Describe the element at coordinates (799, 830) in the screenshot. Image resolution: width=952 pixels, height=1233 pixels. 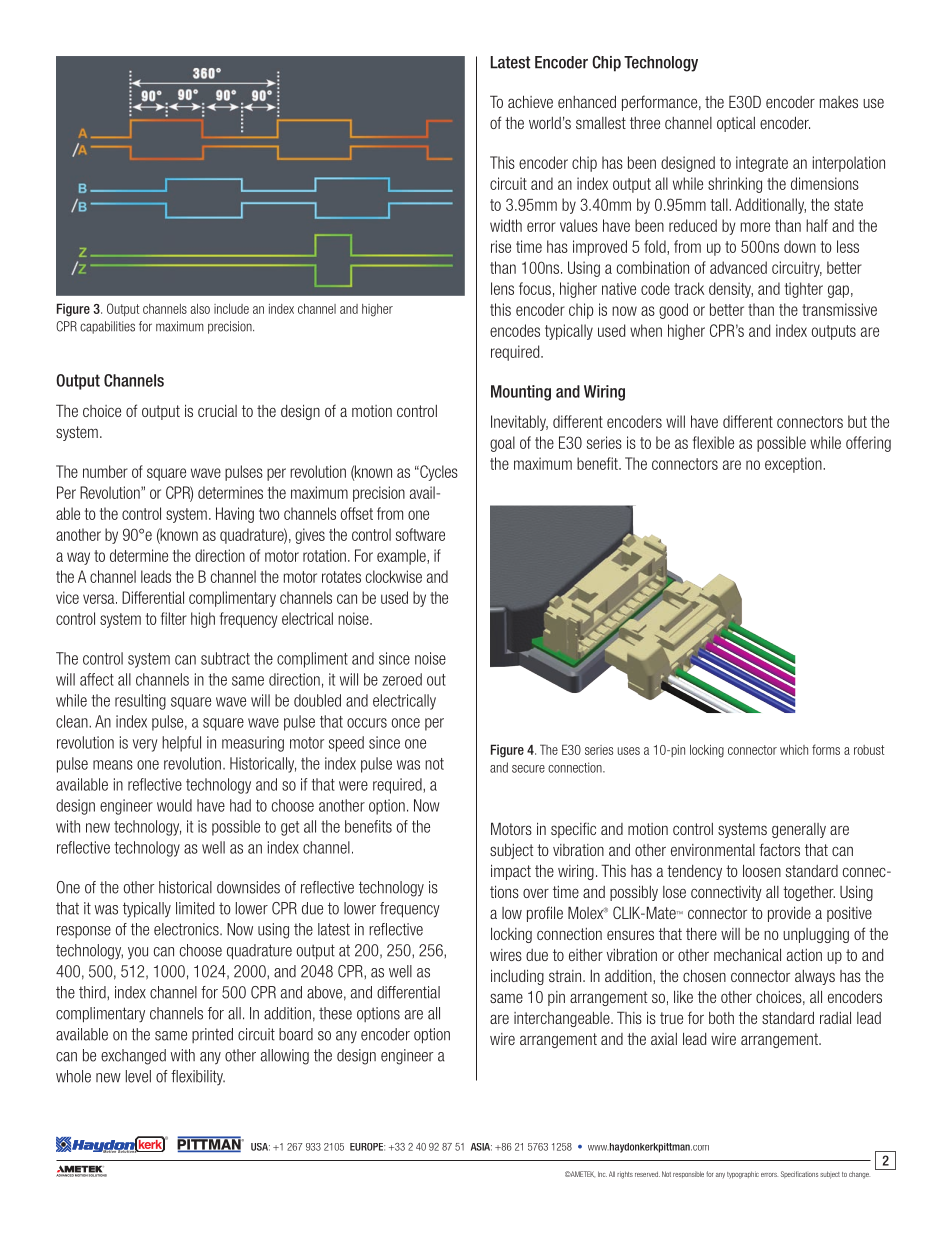
I see `generally` at that location.
